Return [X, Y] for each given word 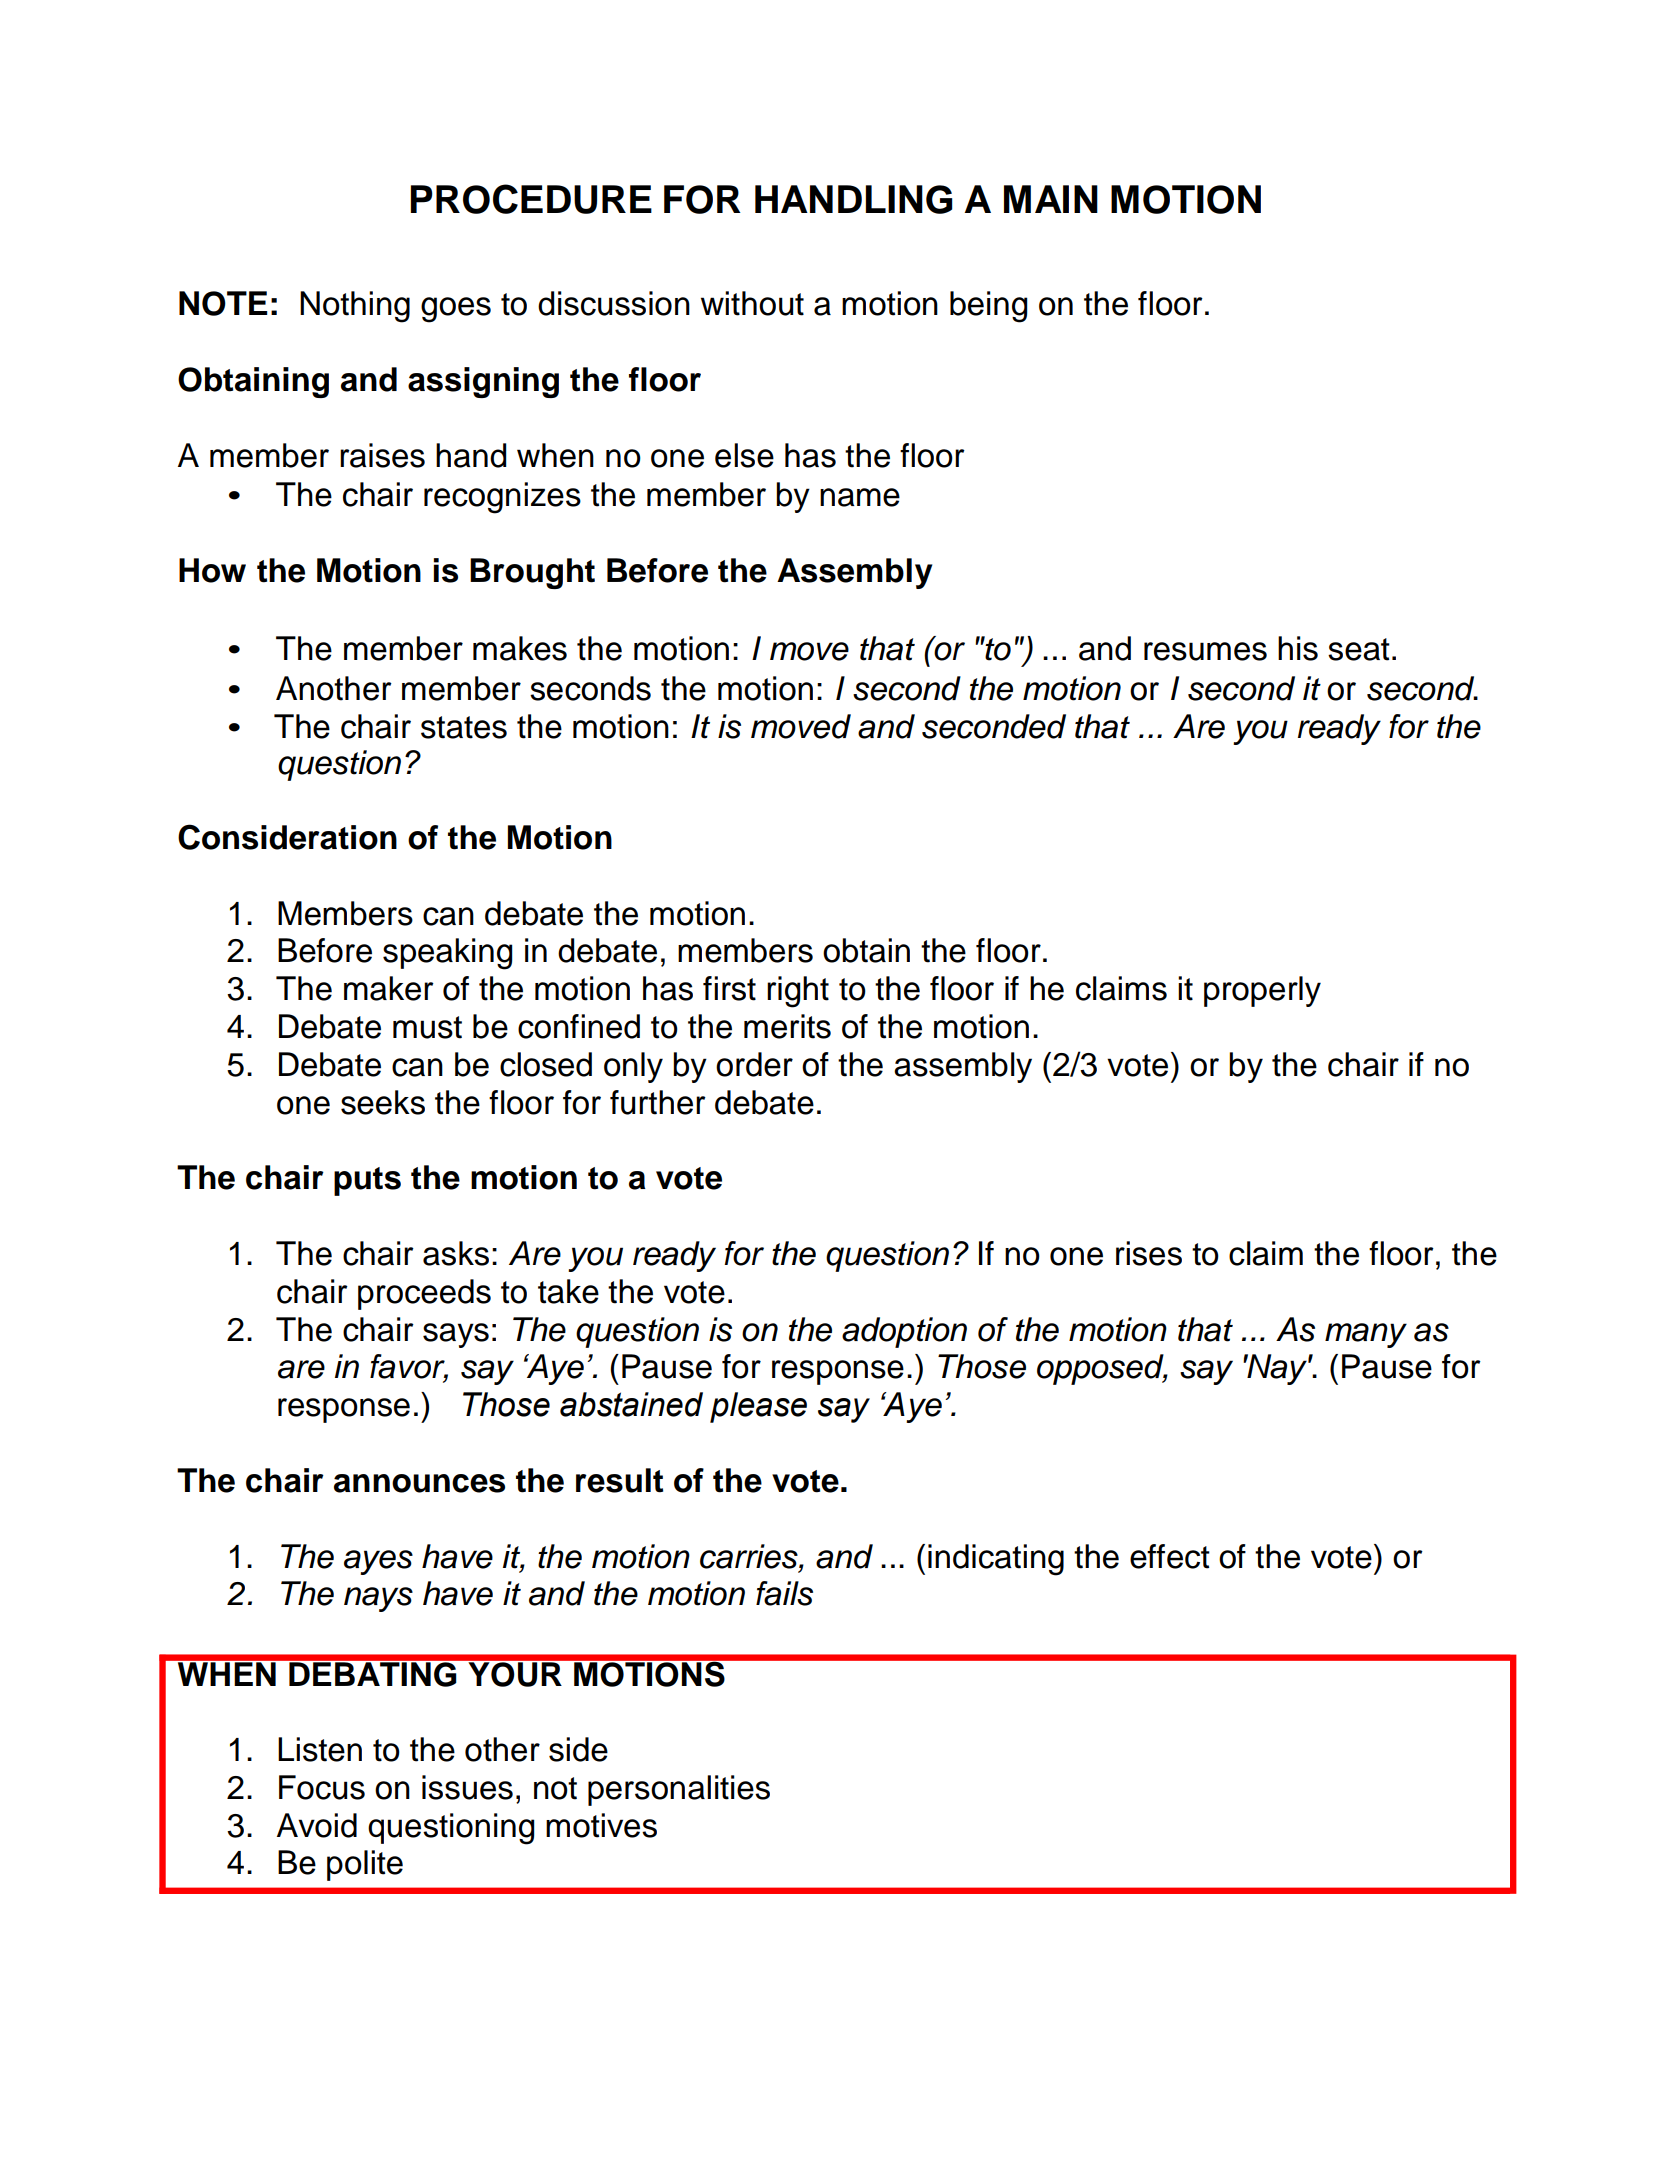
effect [1170, 1556]
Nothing [355, 307]
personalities [679, 1790]
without [752, 303]
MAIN [1051, 199]
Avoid [317, 1825]
